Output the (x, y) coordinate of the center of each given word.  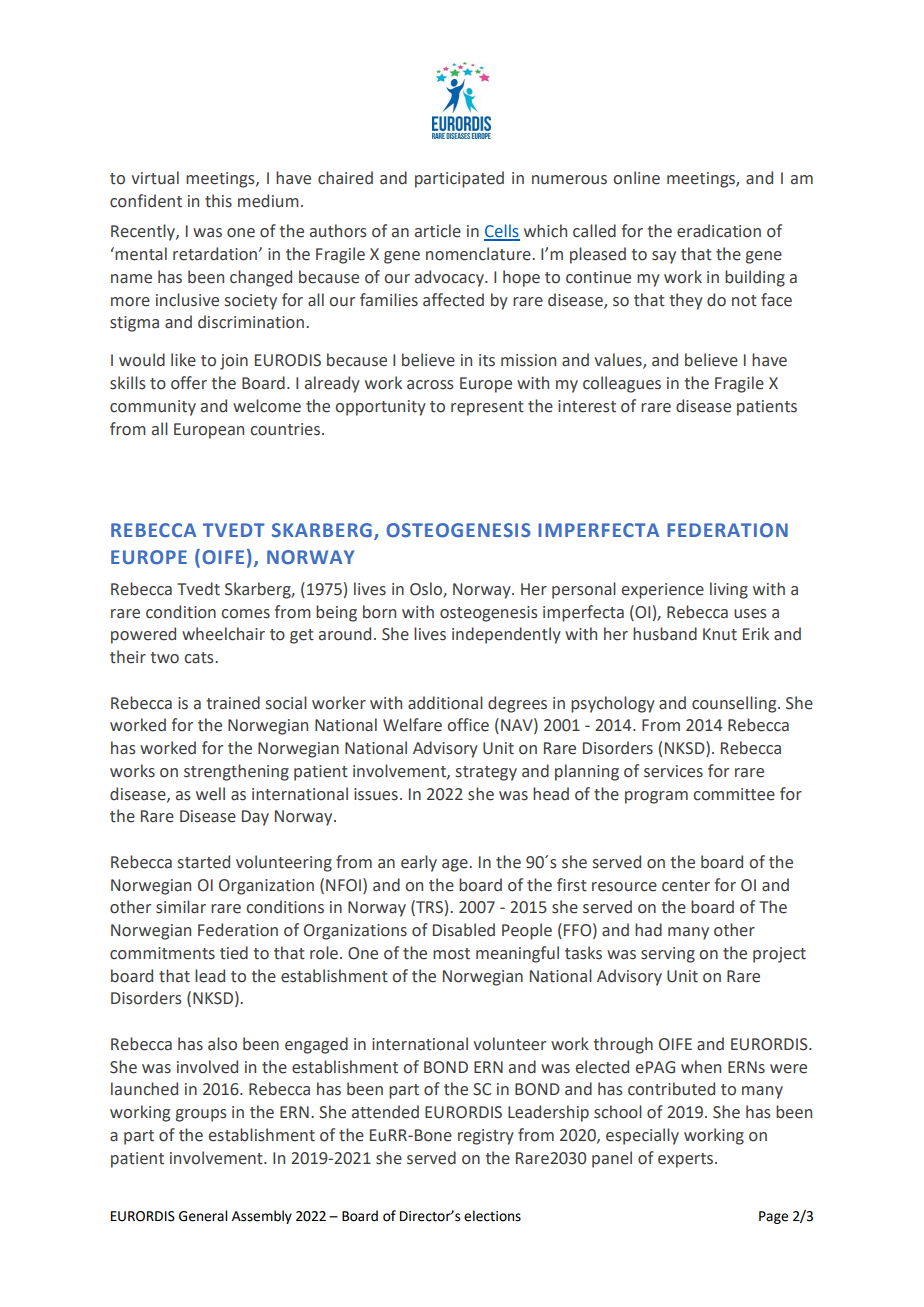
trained (233, 703)
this (218, 201)
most (451, 954)
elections (492, 1216)
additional (445, 703)
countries (285, 429)
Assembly (262, 1217)
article (438, 231)
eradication (719, 231)
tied (234, 953)
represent (487, 408)
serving (668, 955)
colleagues (622, 384)
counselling (735, 704)
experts (685, 1160)
